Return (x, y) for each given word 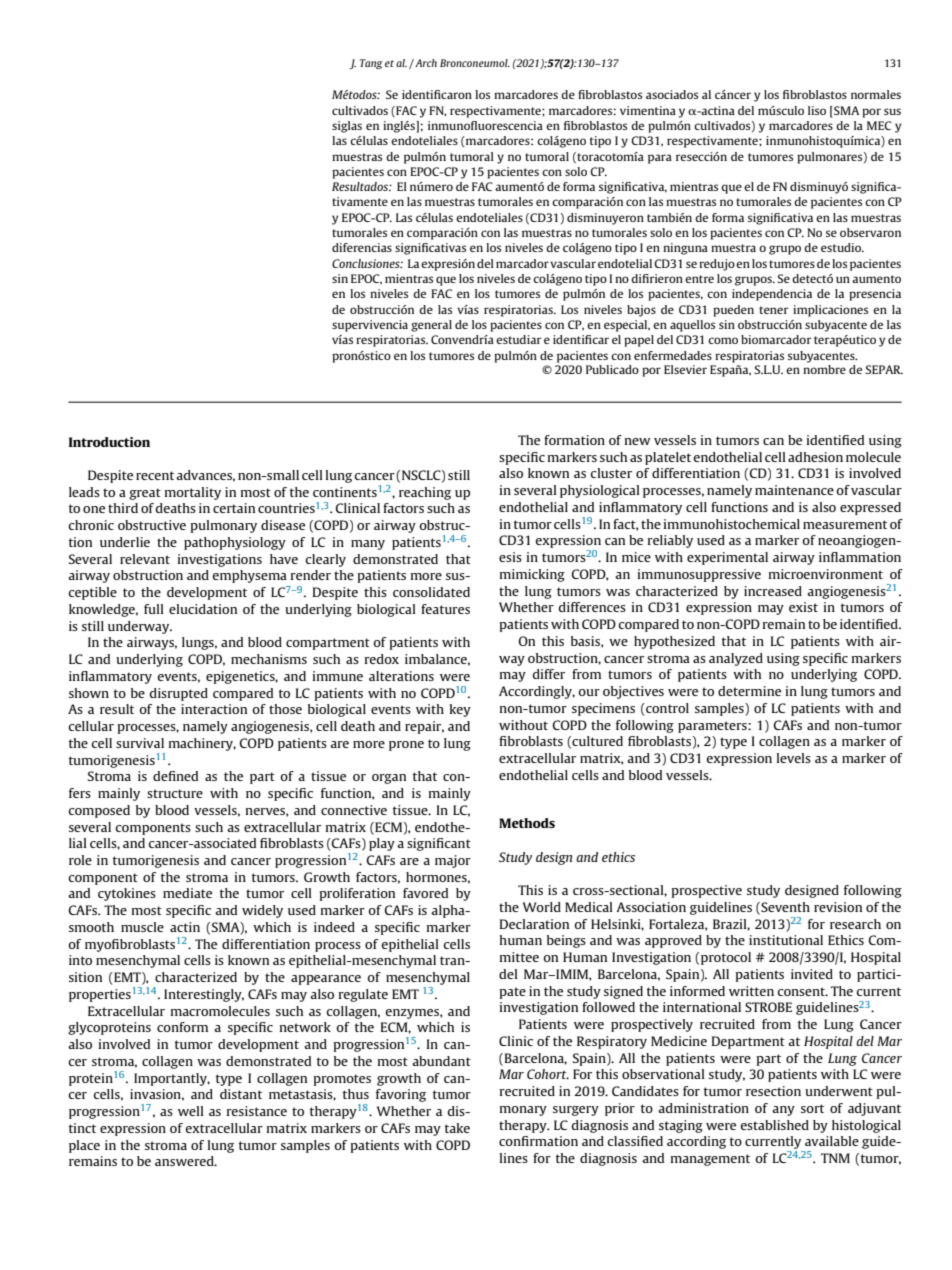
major (453, 861)
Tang (371, 64)
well (191, 1111)
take (457, 1128)
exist (803, 607)
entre (699, 279)
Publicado (612, 369)
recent (155, 475)
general (431, 326)
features (445, 609)
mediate (187, 893)
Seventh (784, 908)
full (154, 609)
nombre (824, 369)
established (774, 1125)
